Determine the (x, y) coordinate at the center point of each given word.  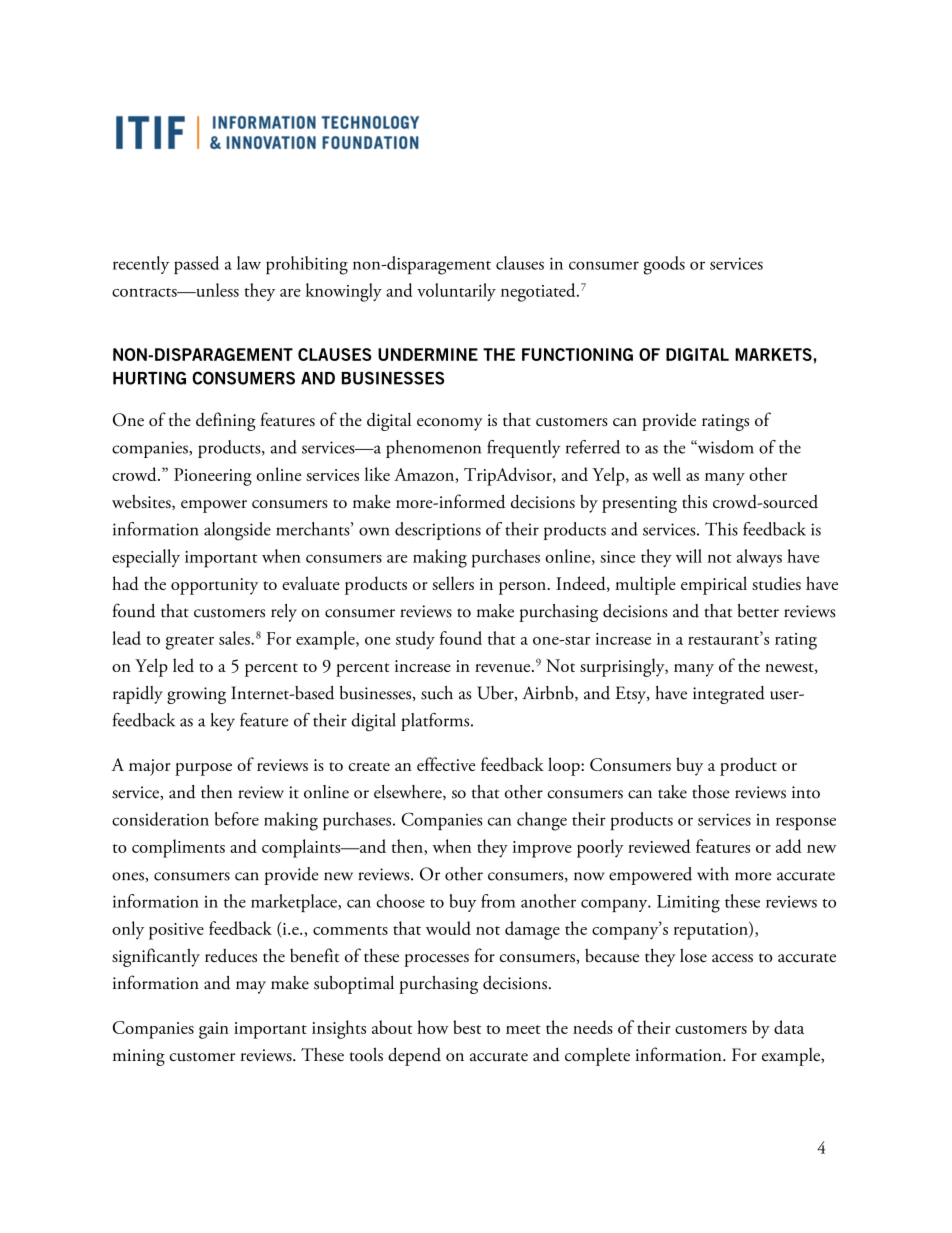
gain (214, 1030)
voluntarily (456, 292)
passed (196, 265)
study (415, 640)
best (467, 1027)
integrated (729, 695)
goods (664, 265)
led (183, 665)
